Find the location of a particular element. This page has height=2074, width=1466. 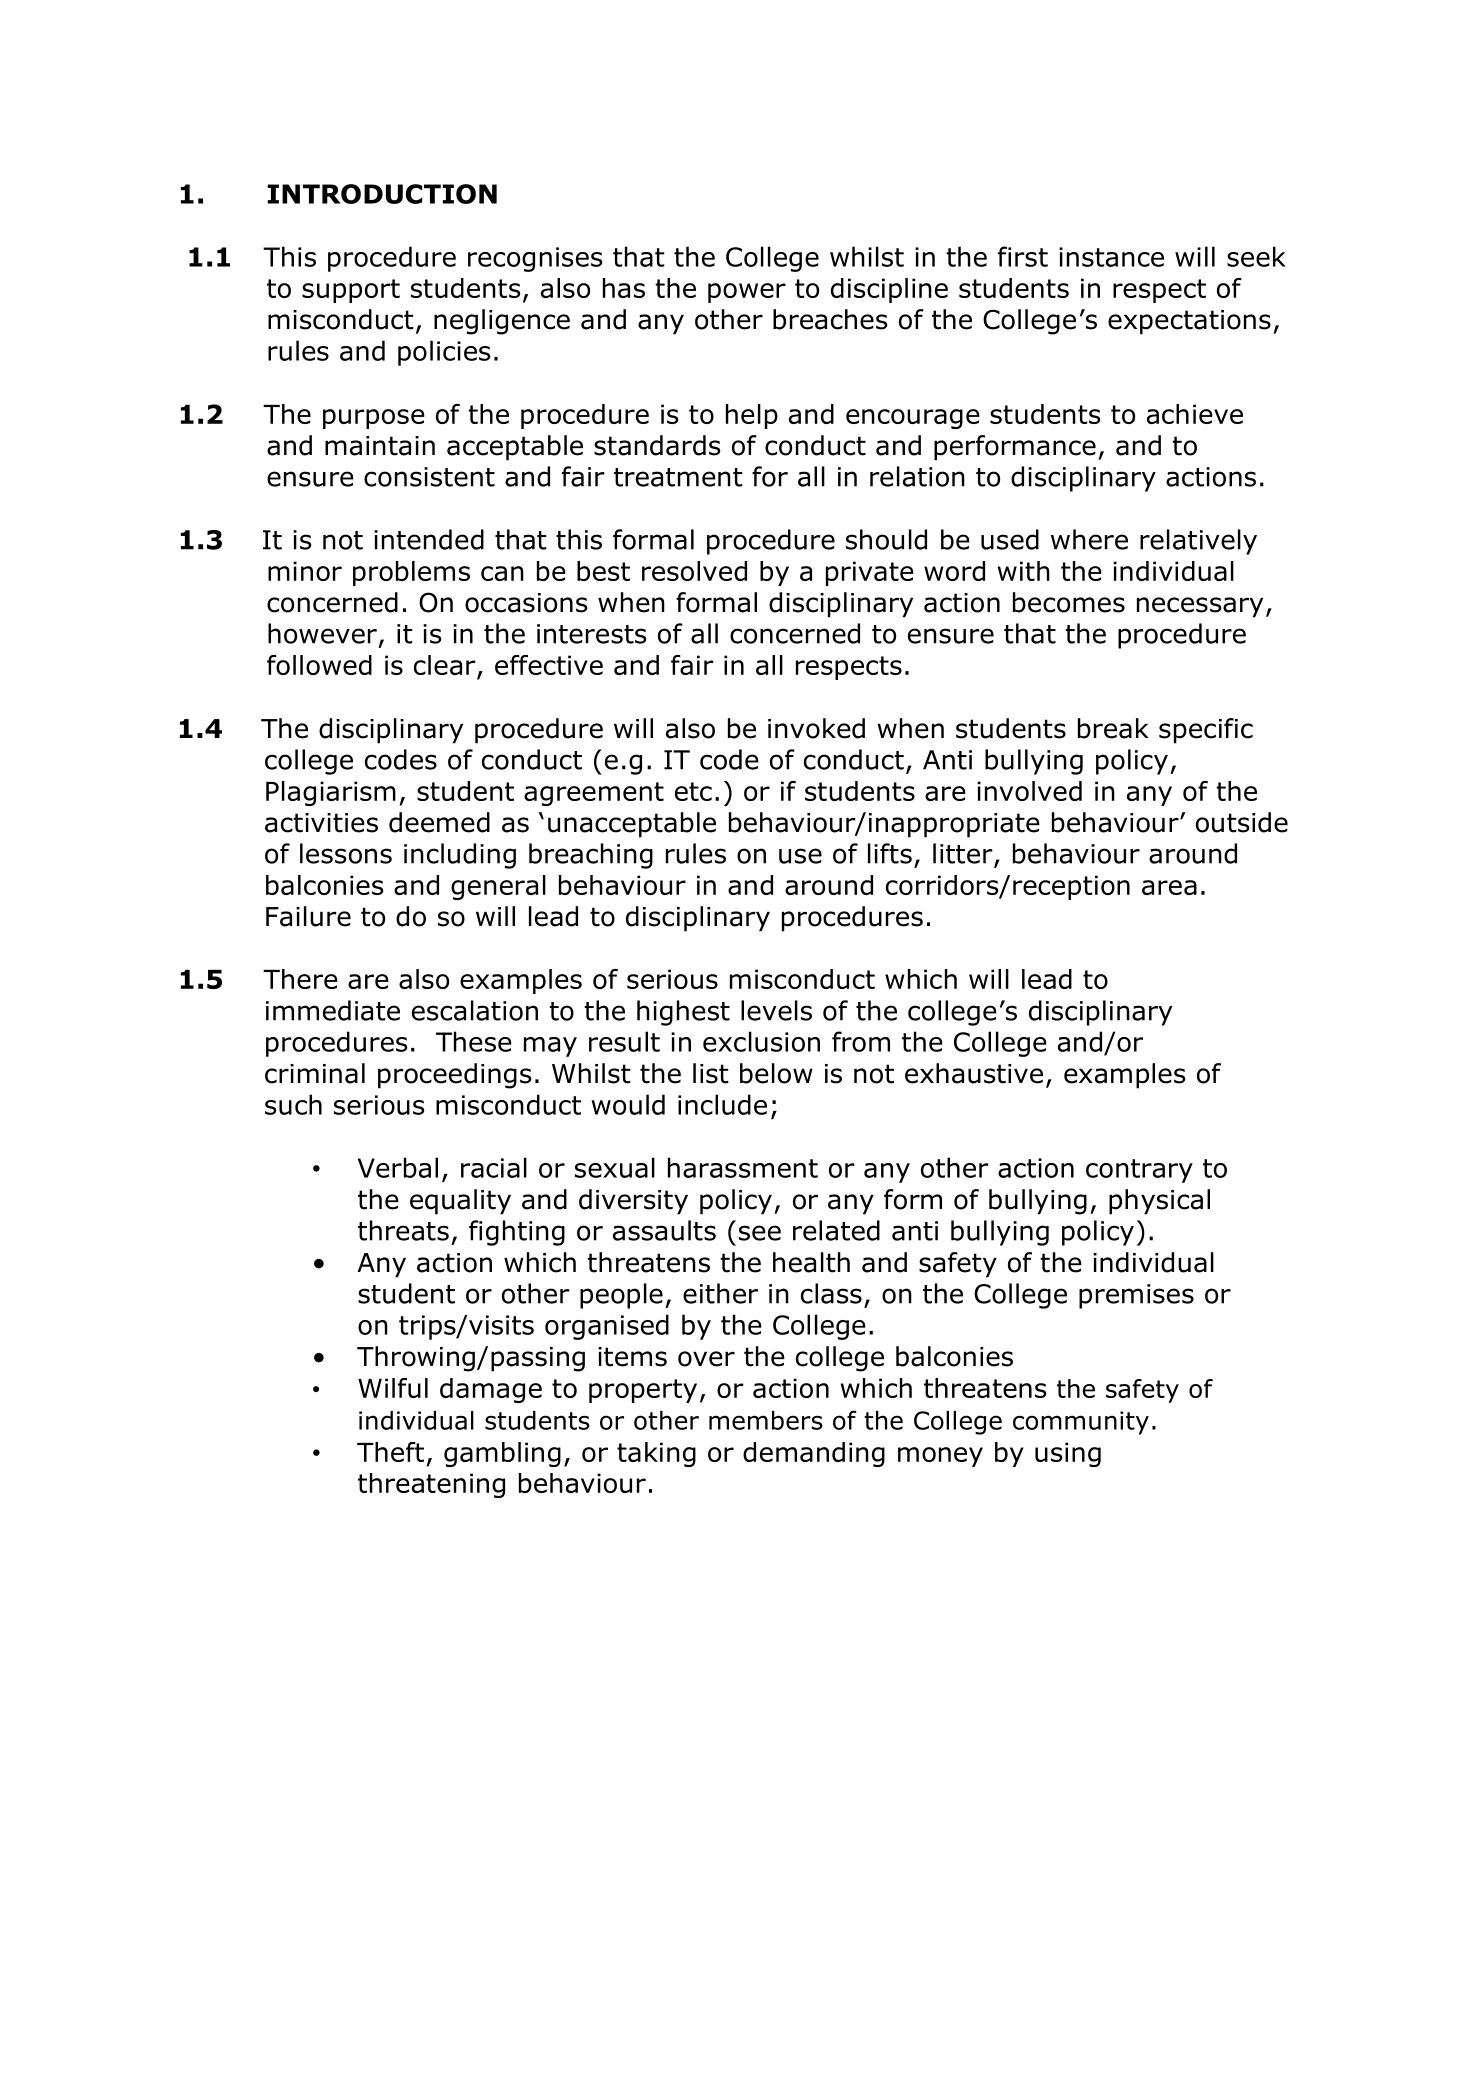

resolved is located at coordinates (694, 571).
